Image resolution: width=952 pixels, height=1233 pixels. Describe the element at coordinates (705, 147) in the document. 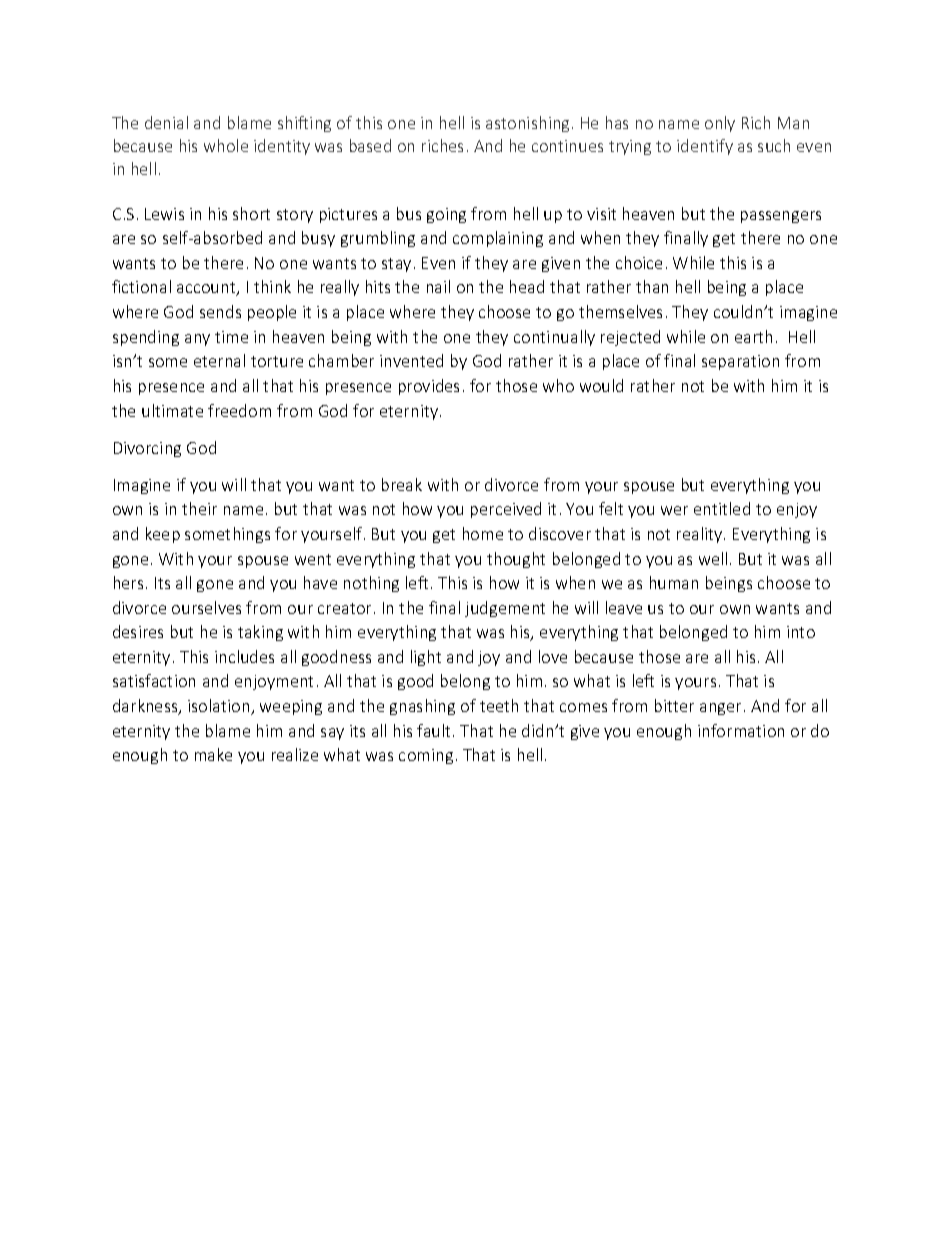

I see `identify` at that location.
